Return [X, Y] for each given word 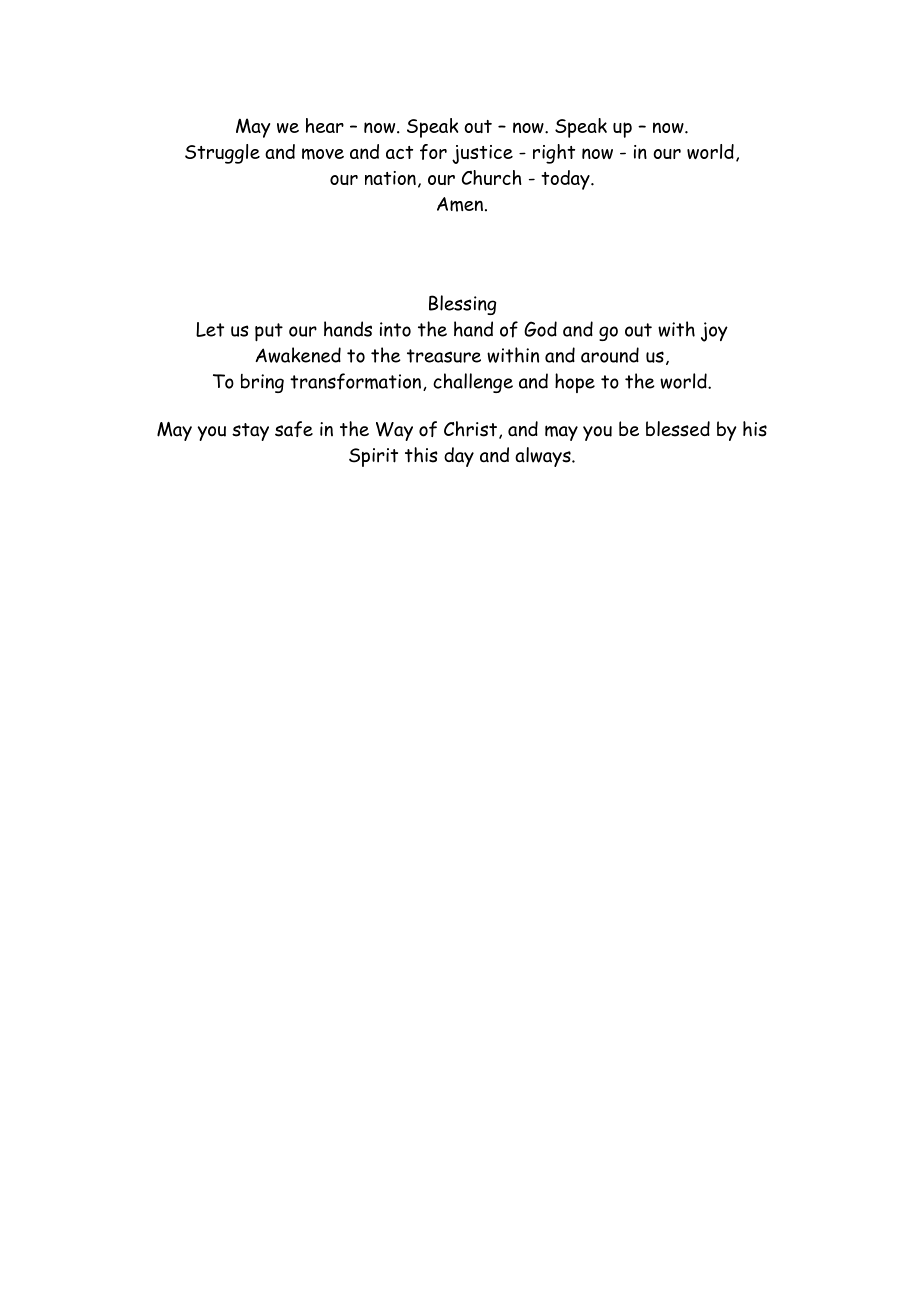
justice [482, 154]
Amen [460, 204]
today [566, 180]
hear [325, 125]
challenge [473, 383]
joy [714, 332]
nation [390, 178]
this [421, 455]
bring [262, 383]
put [269, 332]
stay [250, 432]
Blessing [462, 305]
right [554, 154]
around [610, 355]
